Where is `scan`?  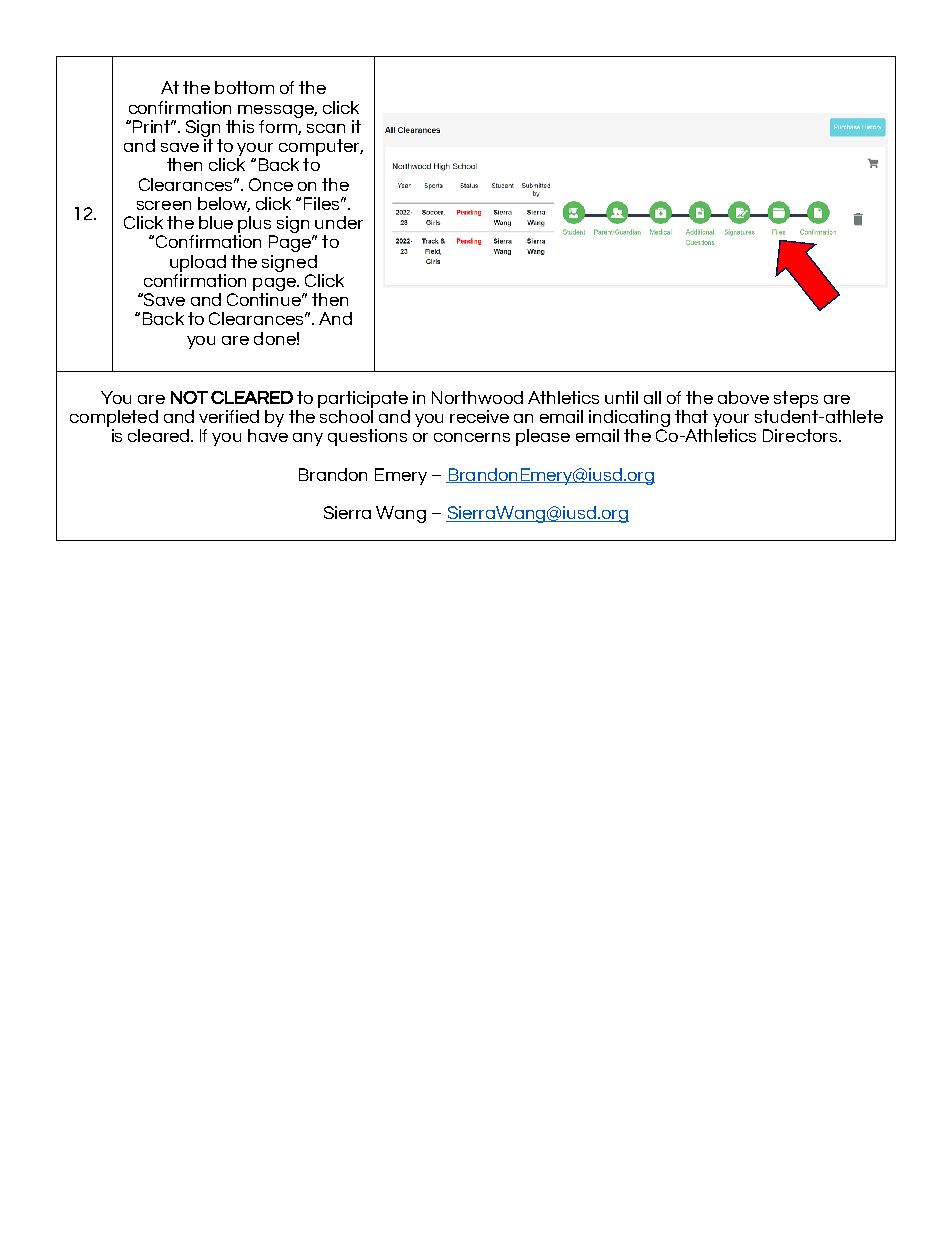
scan is located at coordinates (326, 128).
